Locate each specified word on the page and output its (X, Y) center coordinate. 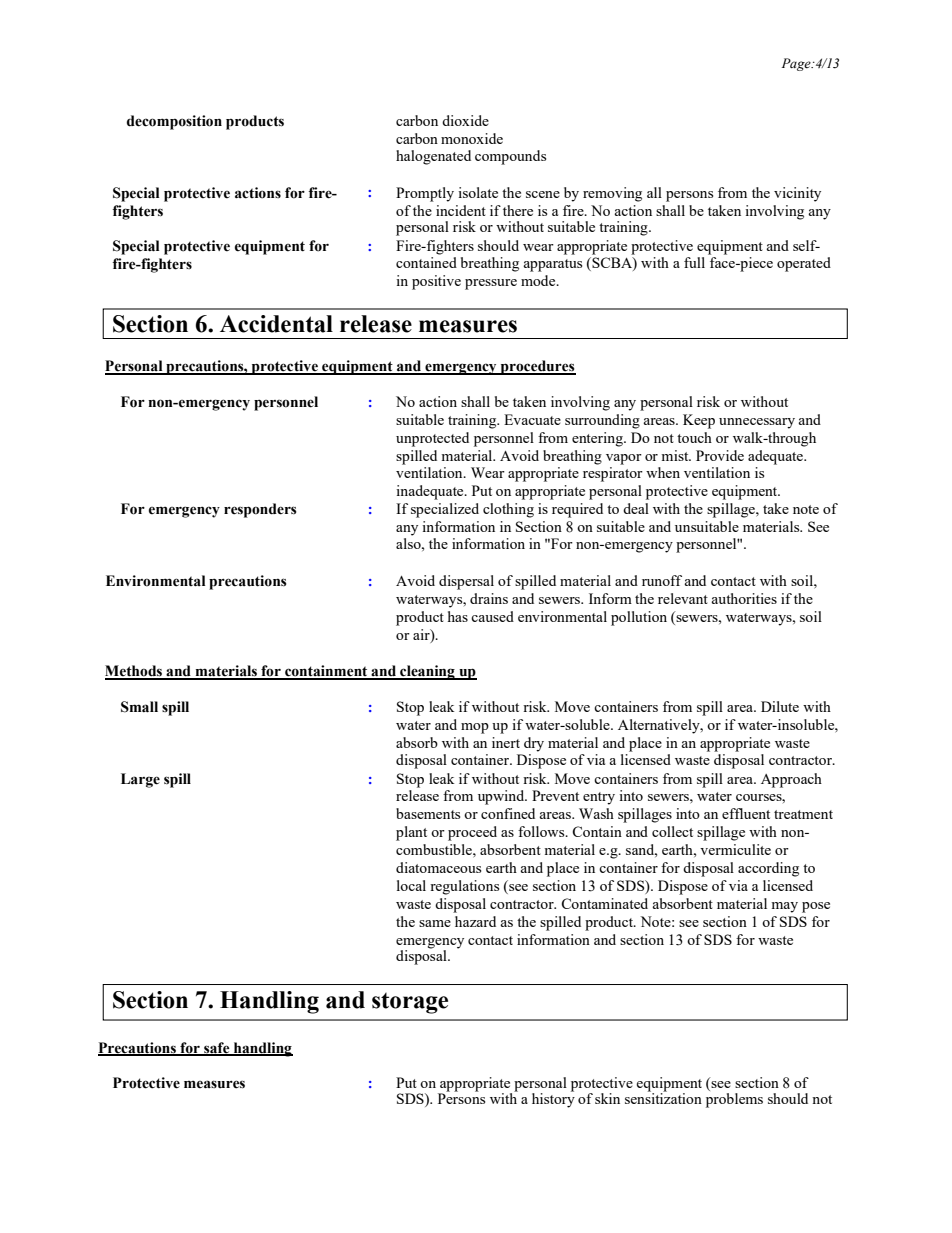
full (694, 262)
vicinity (797, 194)
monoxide (472, 138)
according (768, 869)
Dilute (780, 706)
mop (475, 728)
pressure (491, 284)
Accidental (276, 324)
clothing (508, 510)
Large (140, 780)
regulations (464, 887)
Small (139, 707)
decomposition (174, 122)
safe (217, 1048)
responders (260, 510)
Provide (720, 455)
